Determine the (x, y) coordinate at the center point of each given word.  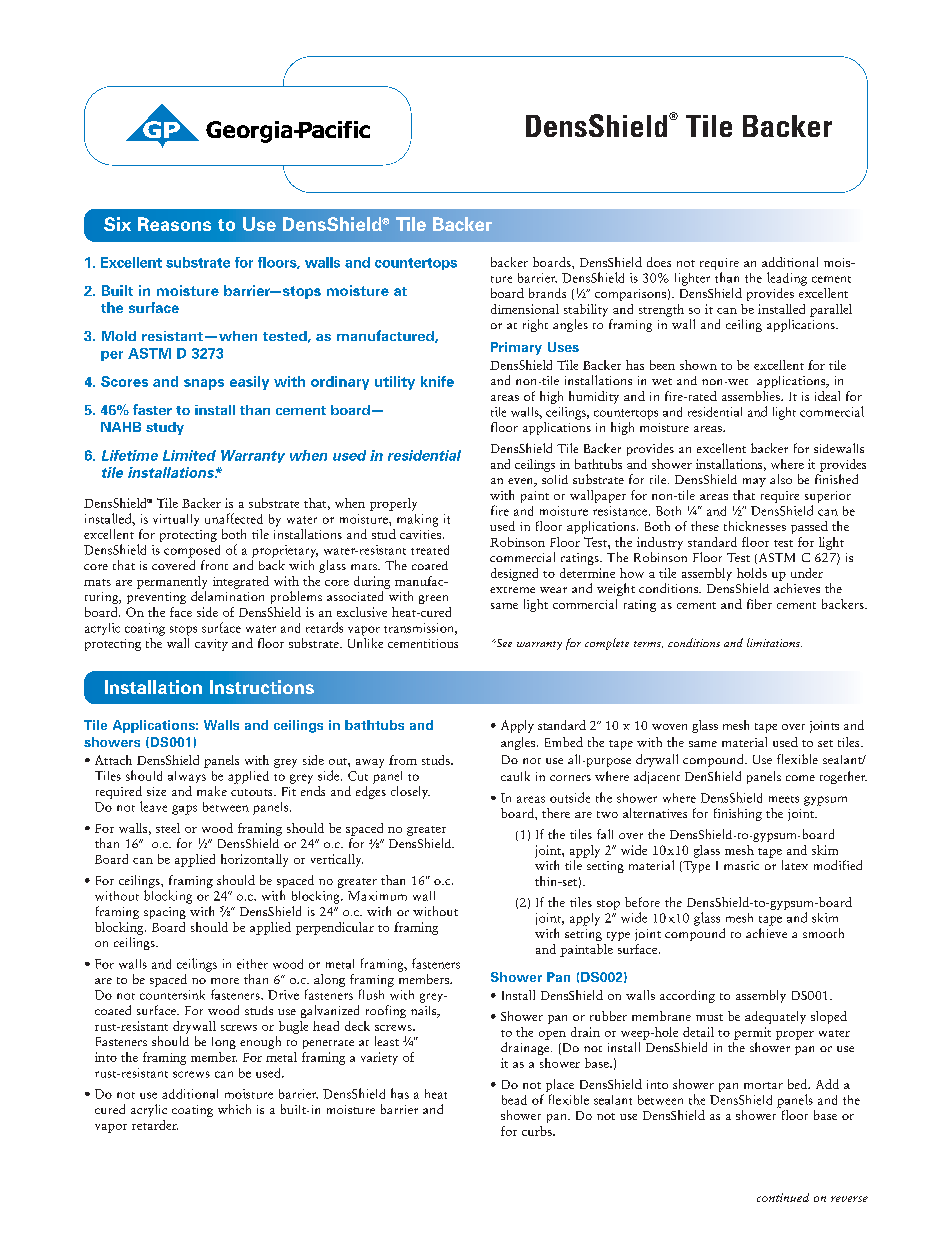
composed (192, 551)
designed (514, 574)
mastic (741, 865)
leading (787, 279)
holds (752, 573)
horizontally (254, 860)
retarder (155, 1125)
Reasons (174, 224)
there (556, 813)
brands (547, 293)
